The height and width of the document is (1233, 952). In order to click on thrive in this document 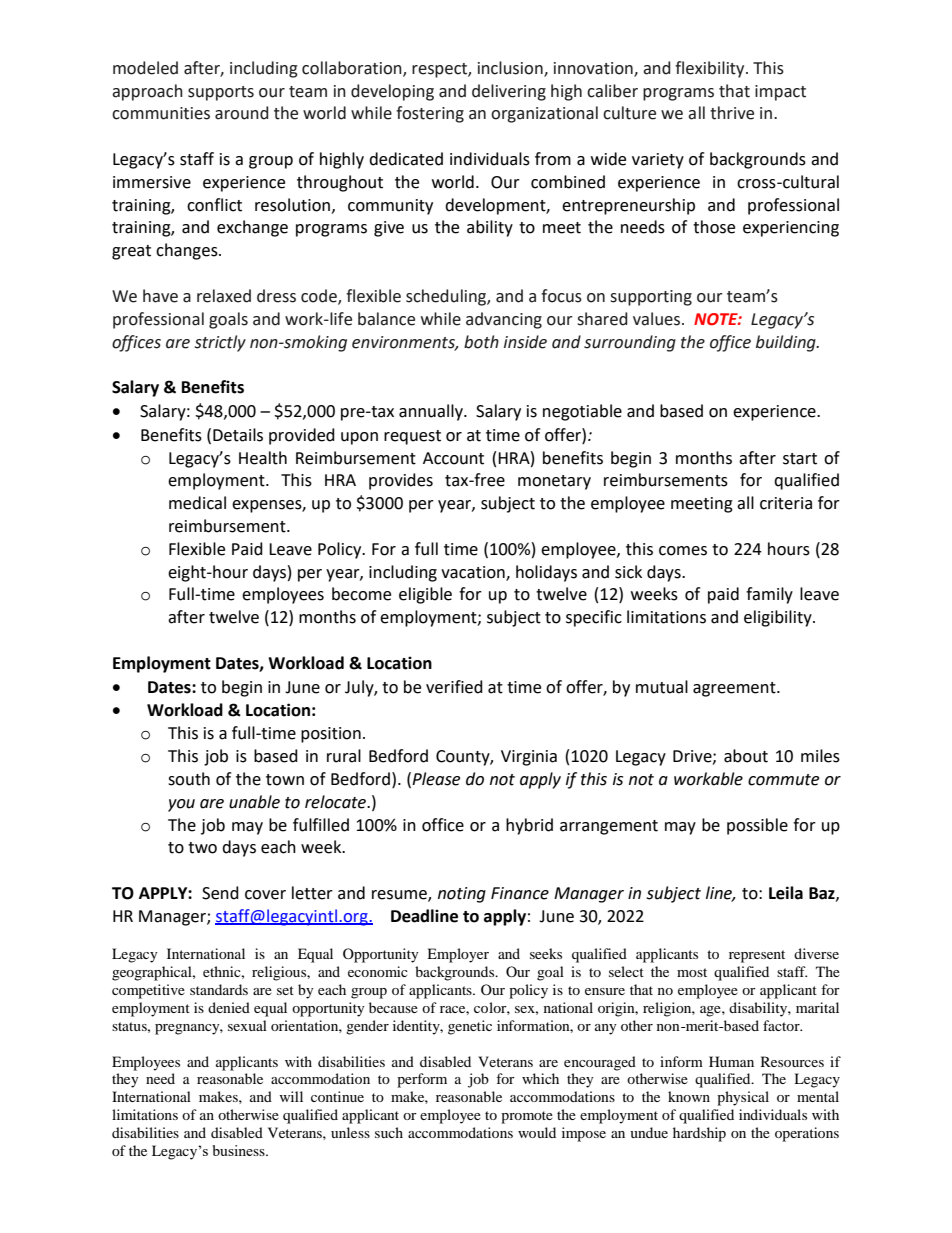, I will do `click(732, 113)`.
